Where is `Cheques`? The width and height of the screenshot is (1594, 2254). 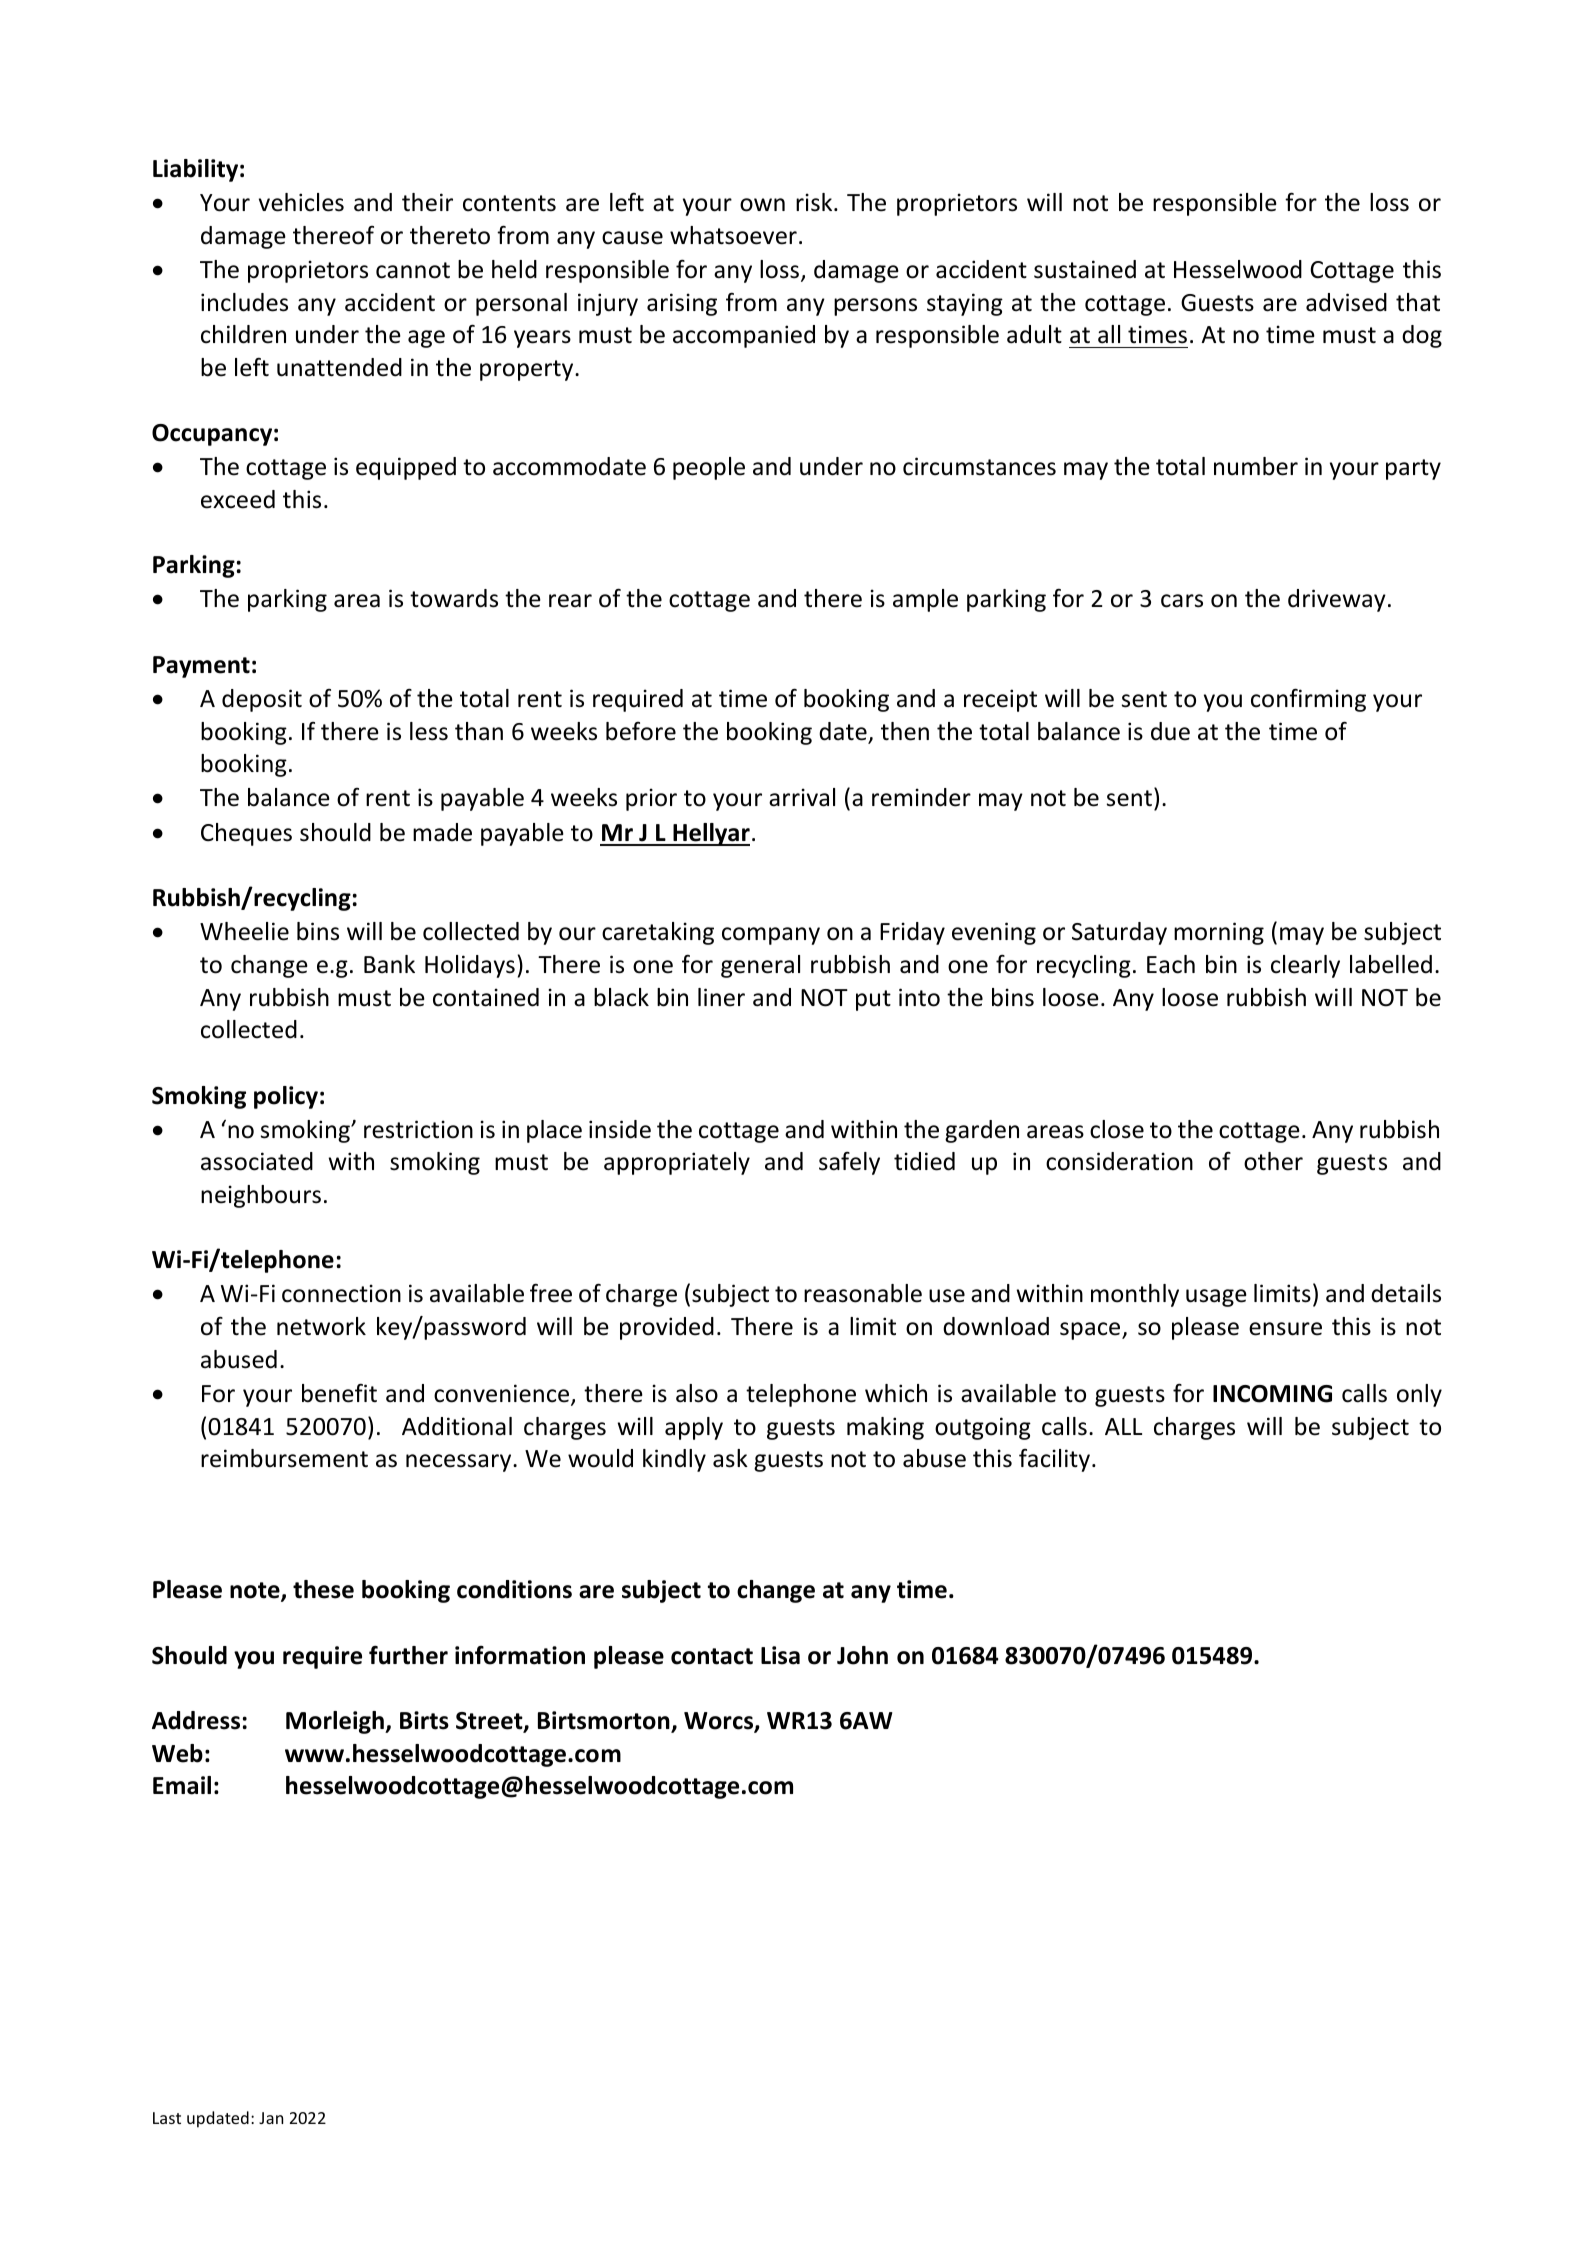
Cheques is located at coordinates (246, 834).
